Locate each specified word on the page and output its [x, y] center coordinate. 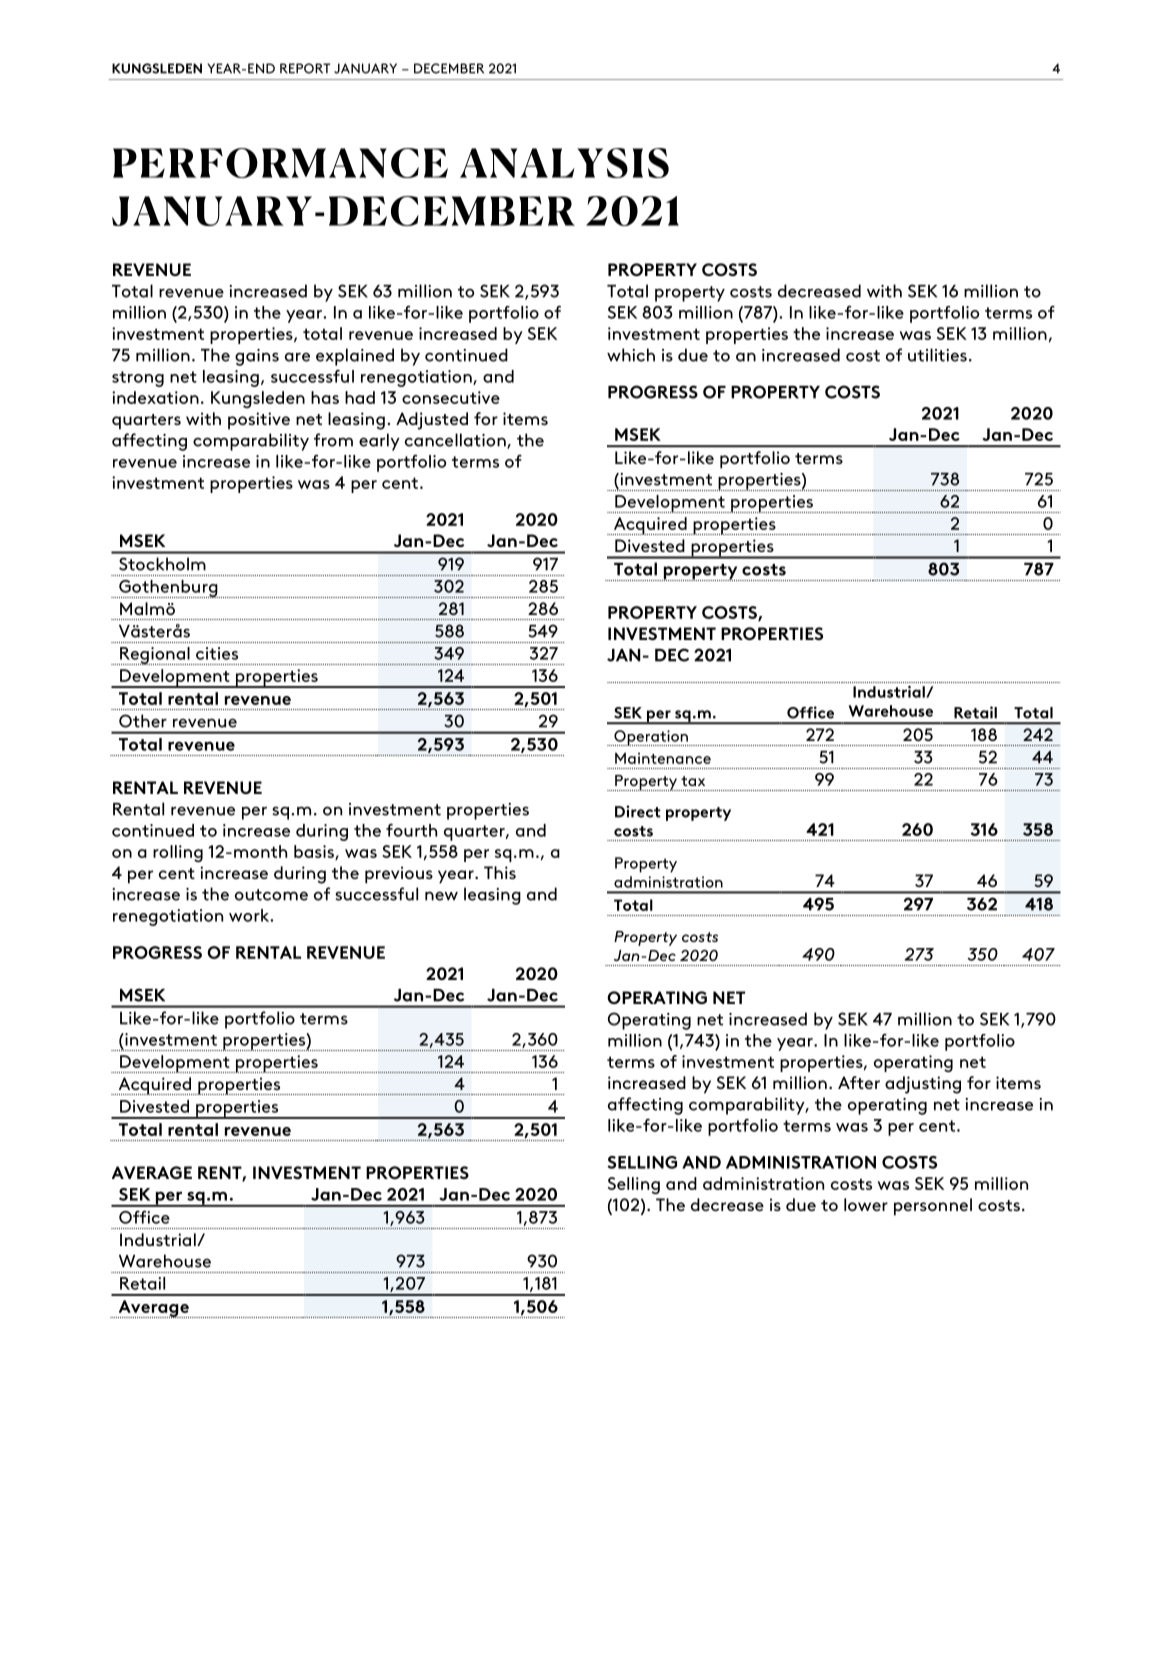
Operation [651, 738]
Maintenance [663, 758]
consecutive [451, 397]
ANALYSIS [564, 163]
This [500, 872]
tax [693, 781]
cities [217, 653]
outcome [271, 895]
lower [866, 1204]
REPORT [305, 68]
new [441, 896]
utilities [937, 355]
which [631, 355]
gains [257, 357]
